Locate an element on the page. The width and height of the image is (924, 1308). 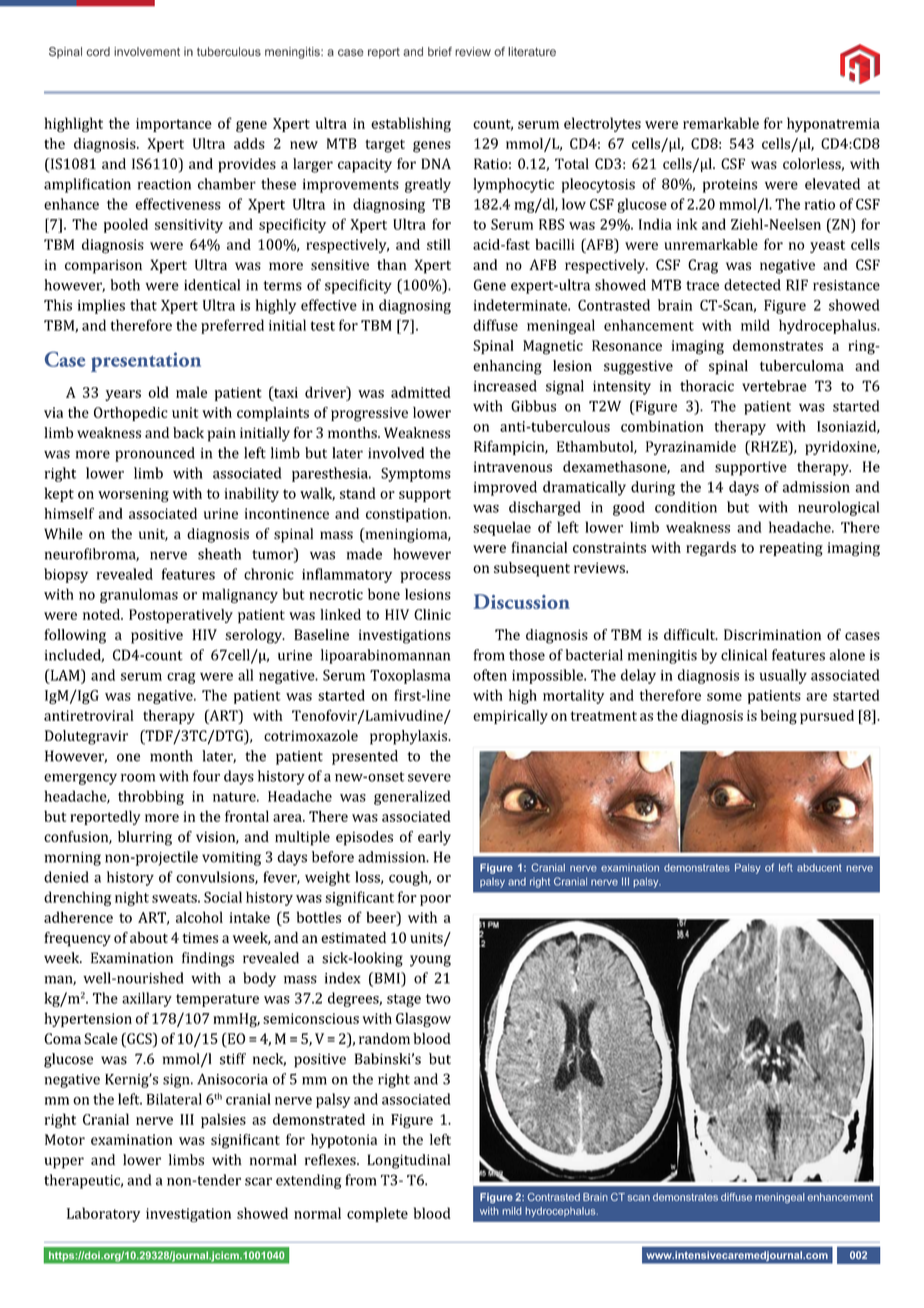
night is located at coordinates (132, 898).
